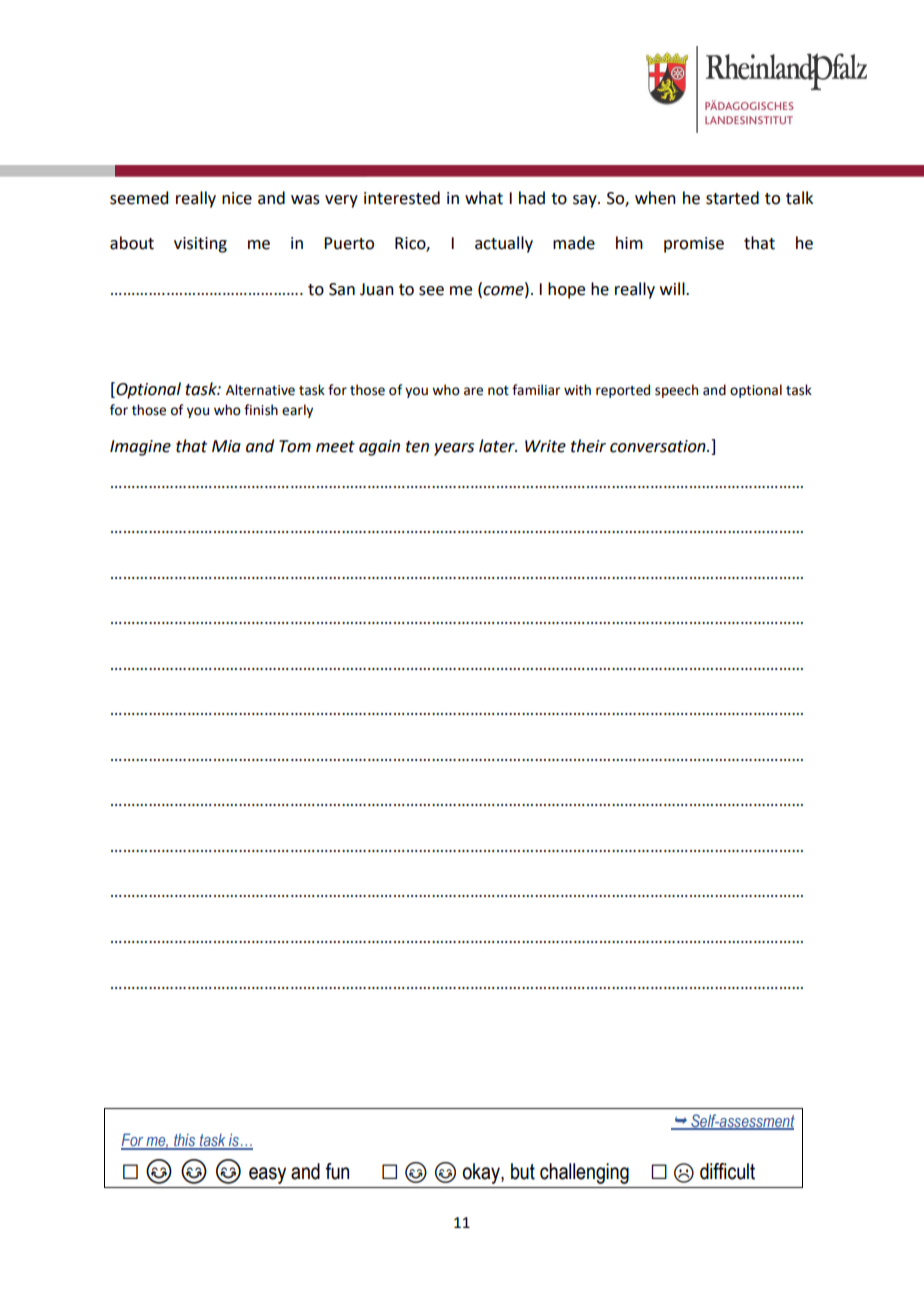 The image size is (924, 1308). What do you see at coordinates (588, 446) in the page?
I see `their` at bounding box center [588, 446].
